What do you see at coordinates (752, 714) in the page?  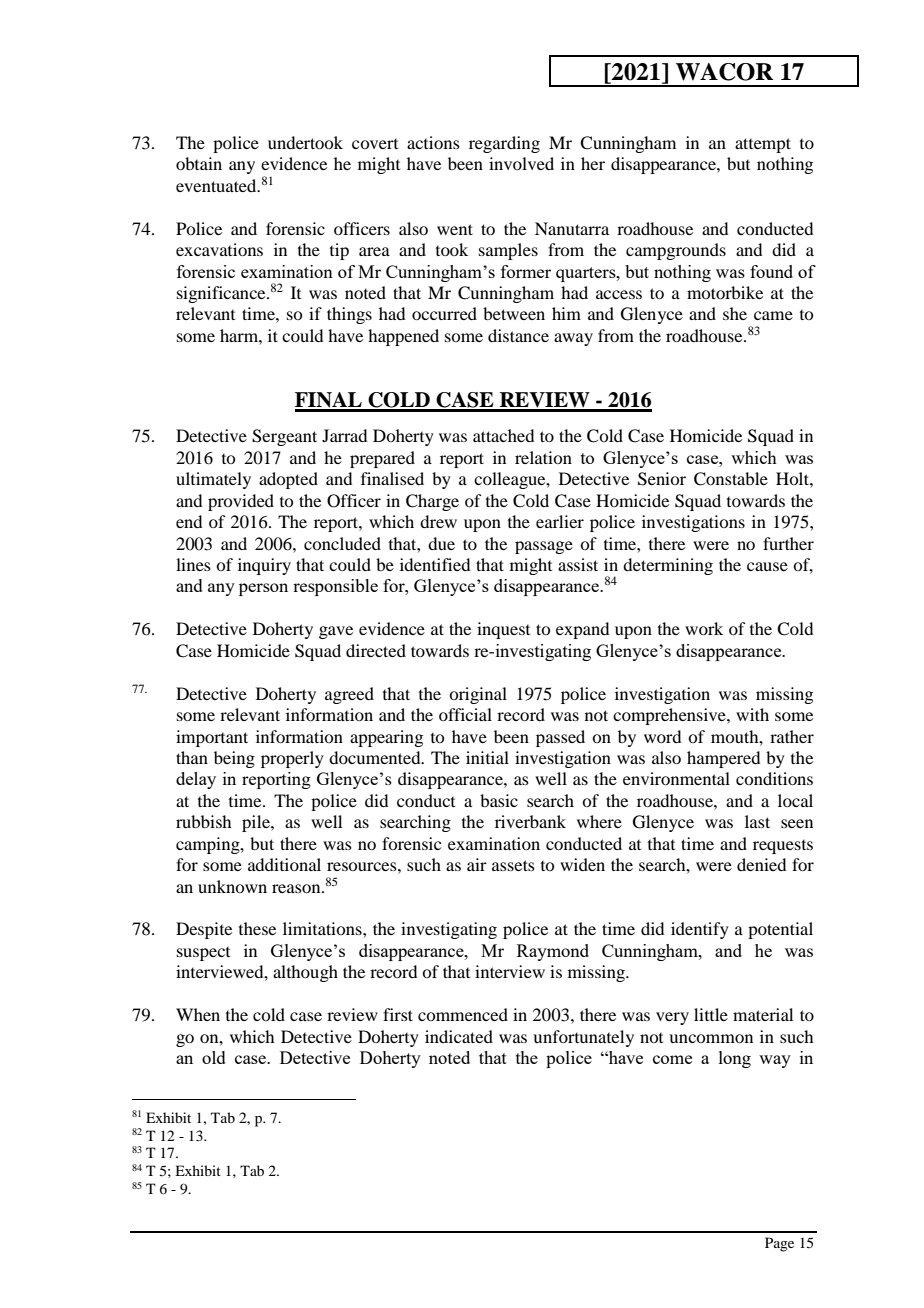 I see `with` at bounding box center [752, 714].
